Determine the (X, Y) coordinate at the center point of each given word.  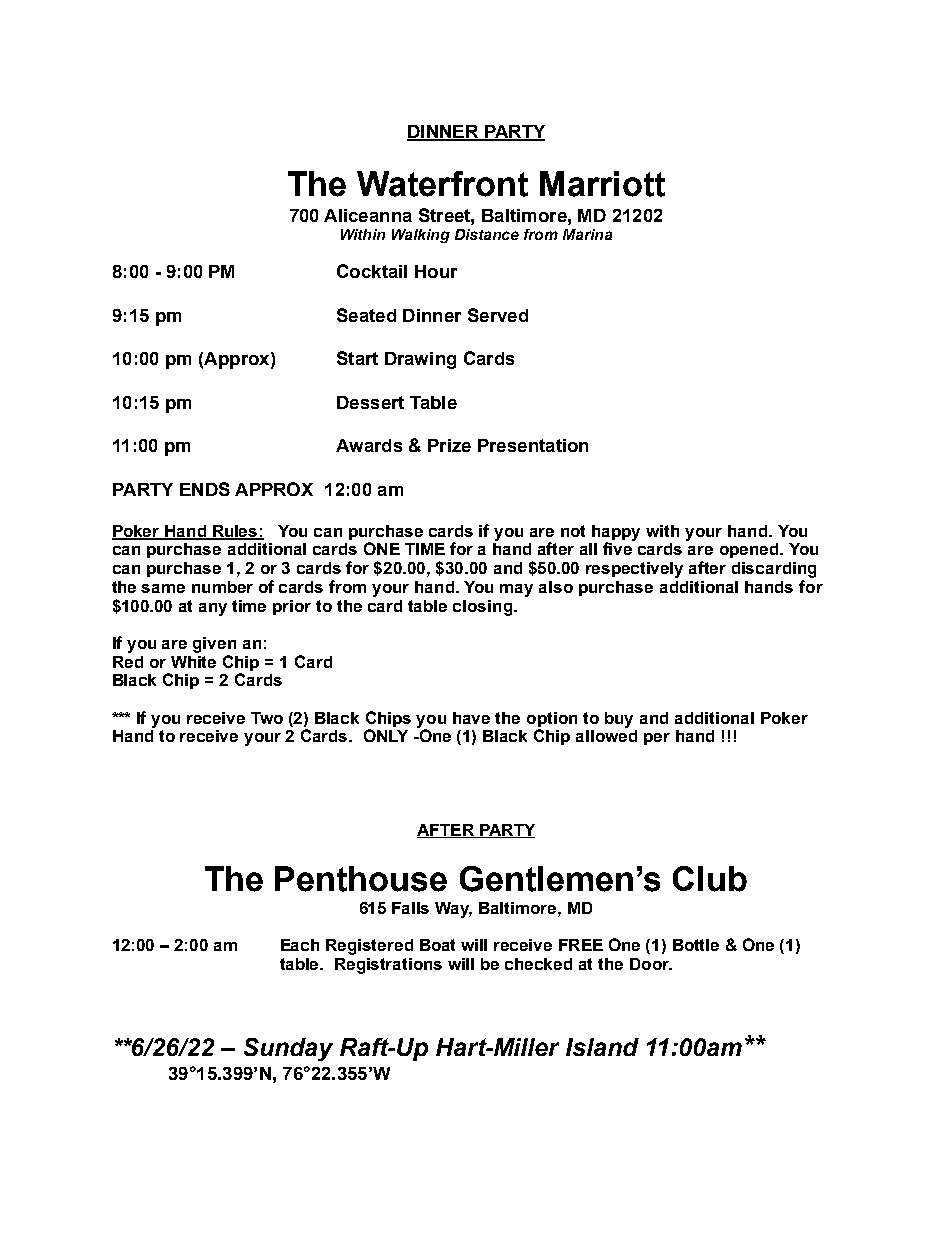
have (471, 718)
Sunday (288, 1049)
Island (602, 1047)
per (657, 739)
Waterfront (442, 184)
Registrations (388, 966)
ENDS (205, 489)
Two (267, 718)
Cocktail (372, 271)
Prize (449, 445)
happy (616, 534)
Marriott (602, 184)
